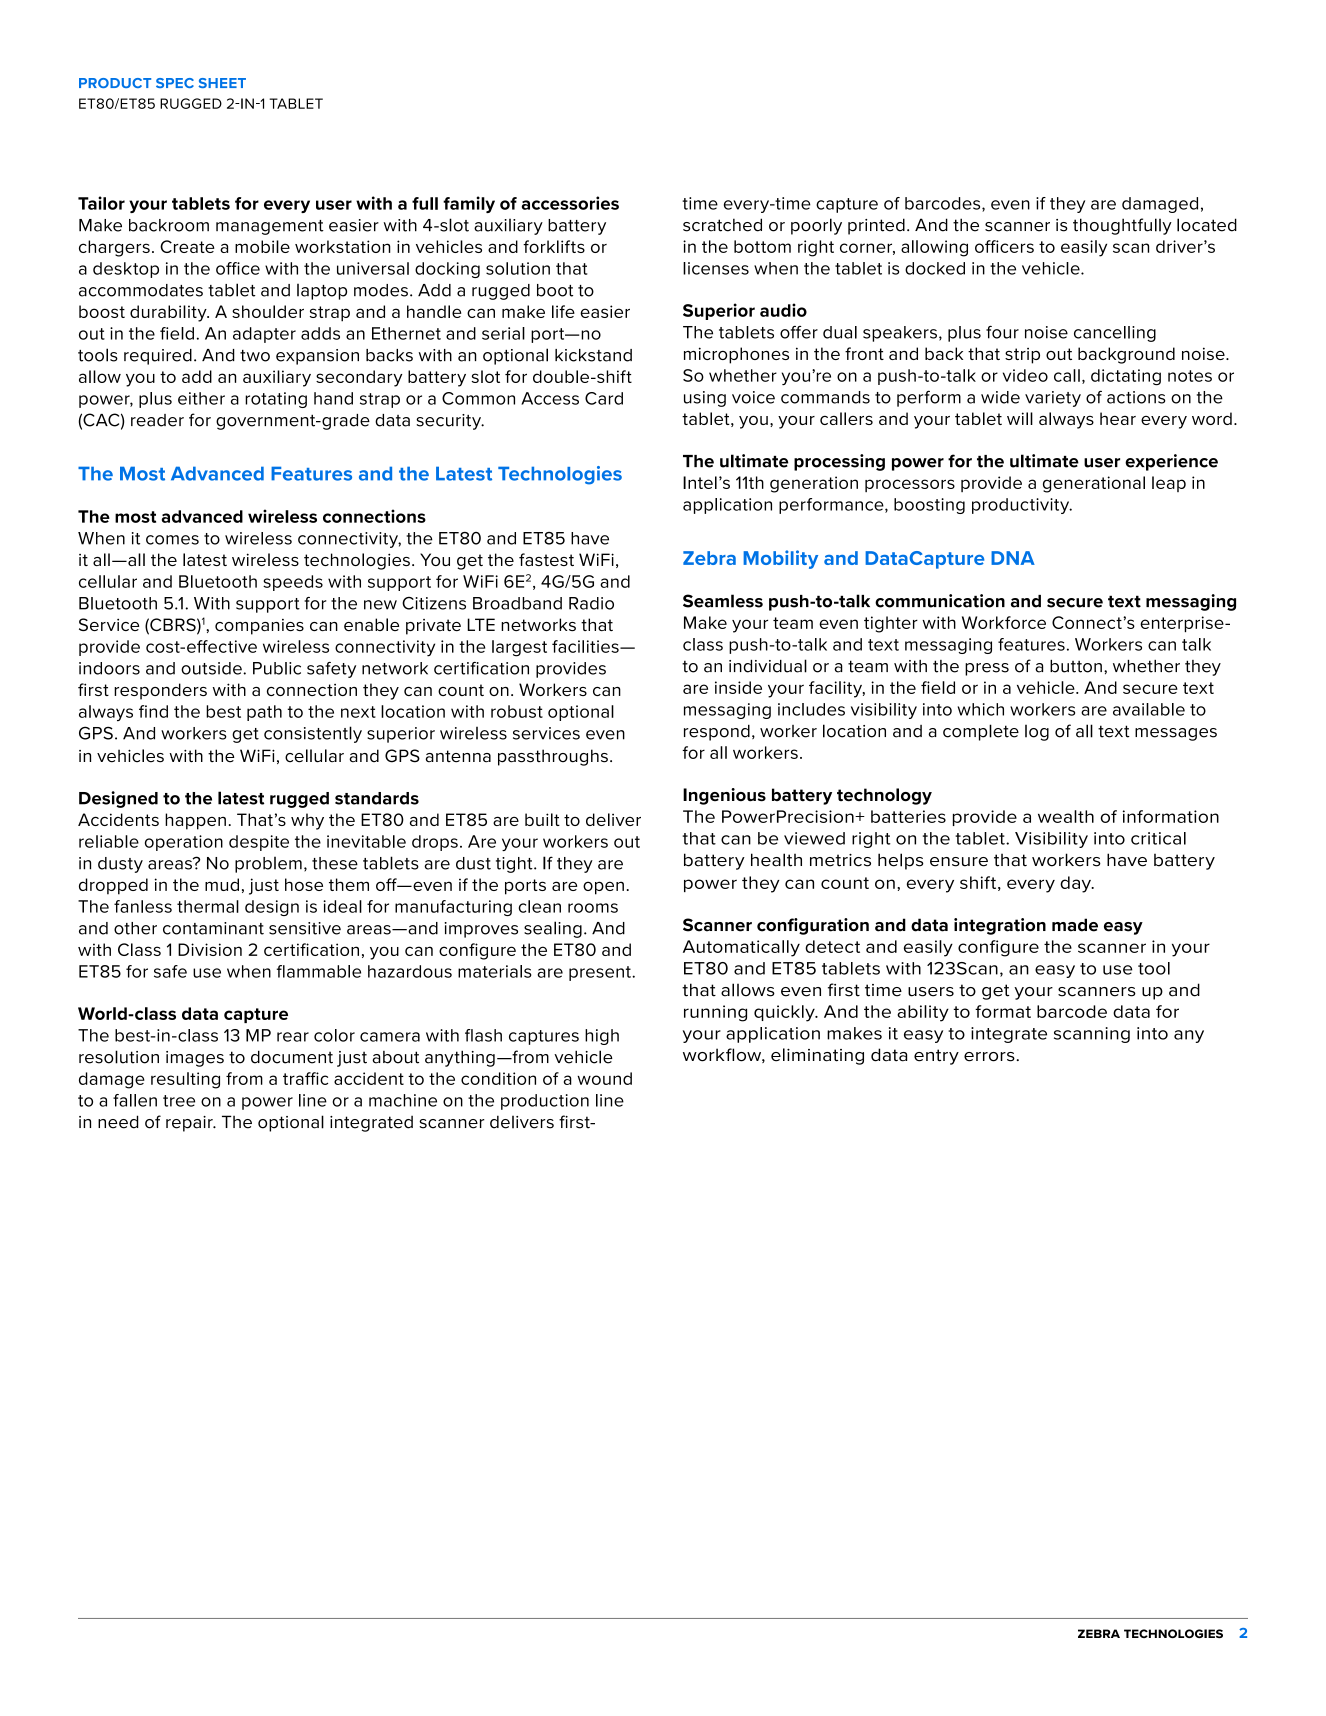 The image size is (1326, 1716). What do you see at coordinates (222, 83) in the screenshot?
I see `SHEET` at bounding box center [222, 83].
